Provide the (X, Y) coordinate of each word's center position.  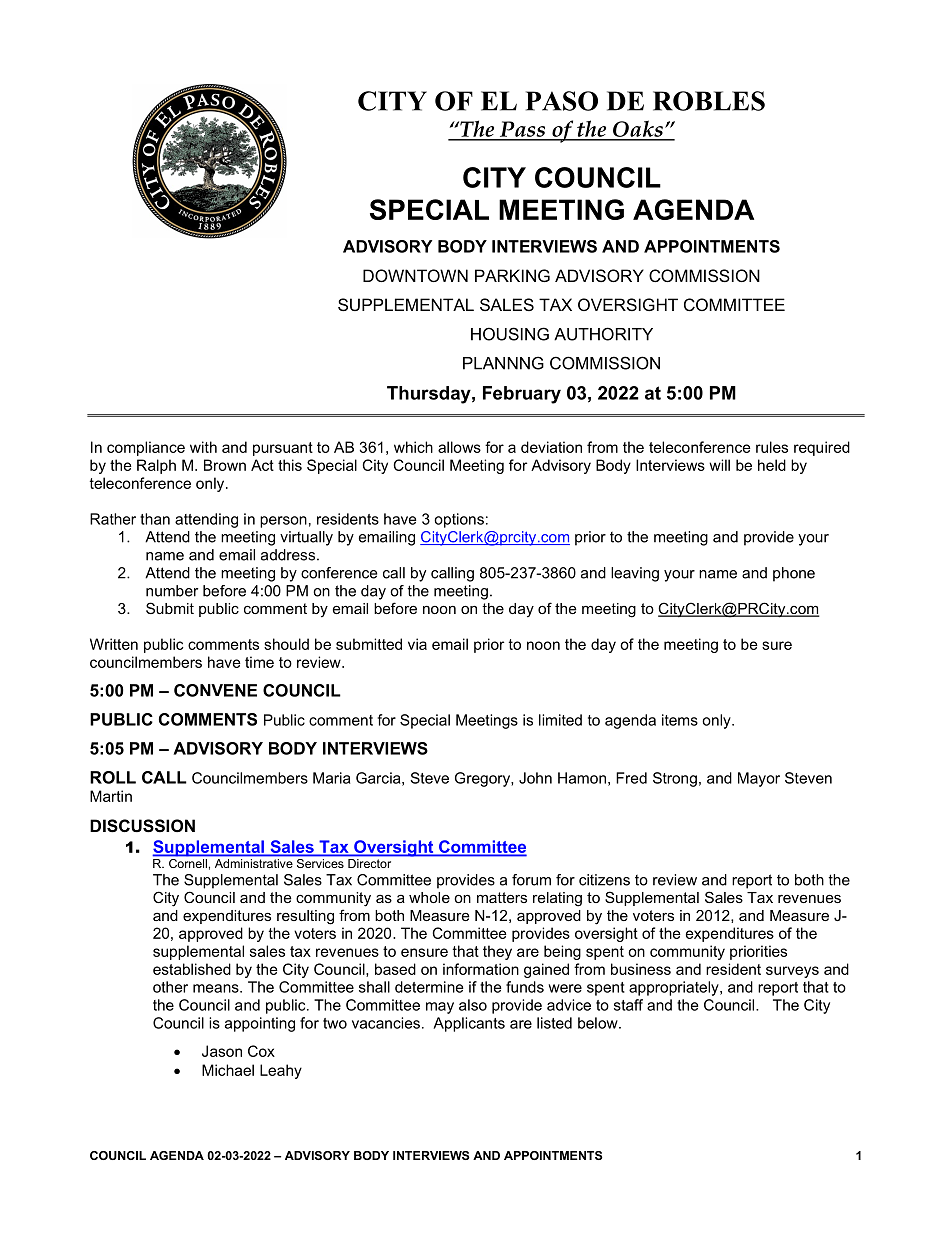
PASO (562, 101)
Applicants (469, 1024)
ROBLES (709, 101)
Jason (222, 1051)
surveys (792, 972)
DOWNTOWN (415, 275)
